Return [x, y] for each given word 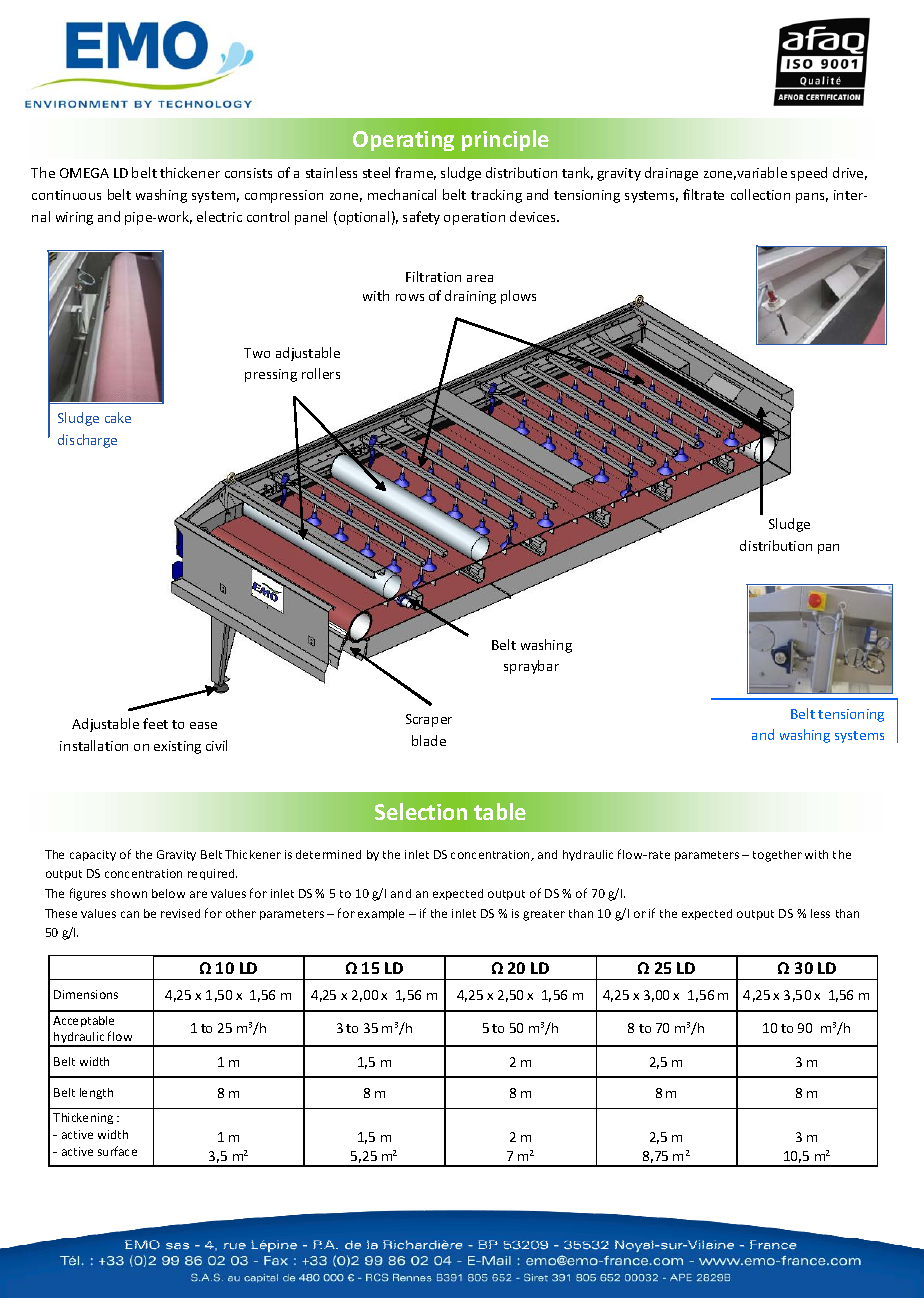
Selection [421, 811]
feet [155, 723]
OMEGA [84, 173]
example [381, 914]
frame [415, 173]
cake [118, 417]
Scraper [429, 720]
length [96, 1093]
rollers [321, 373]
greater [544, 915]
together [777, 856]
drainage [671, 174]
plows [518, 297]
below [168, 893]
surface [117, 1151]
